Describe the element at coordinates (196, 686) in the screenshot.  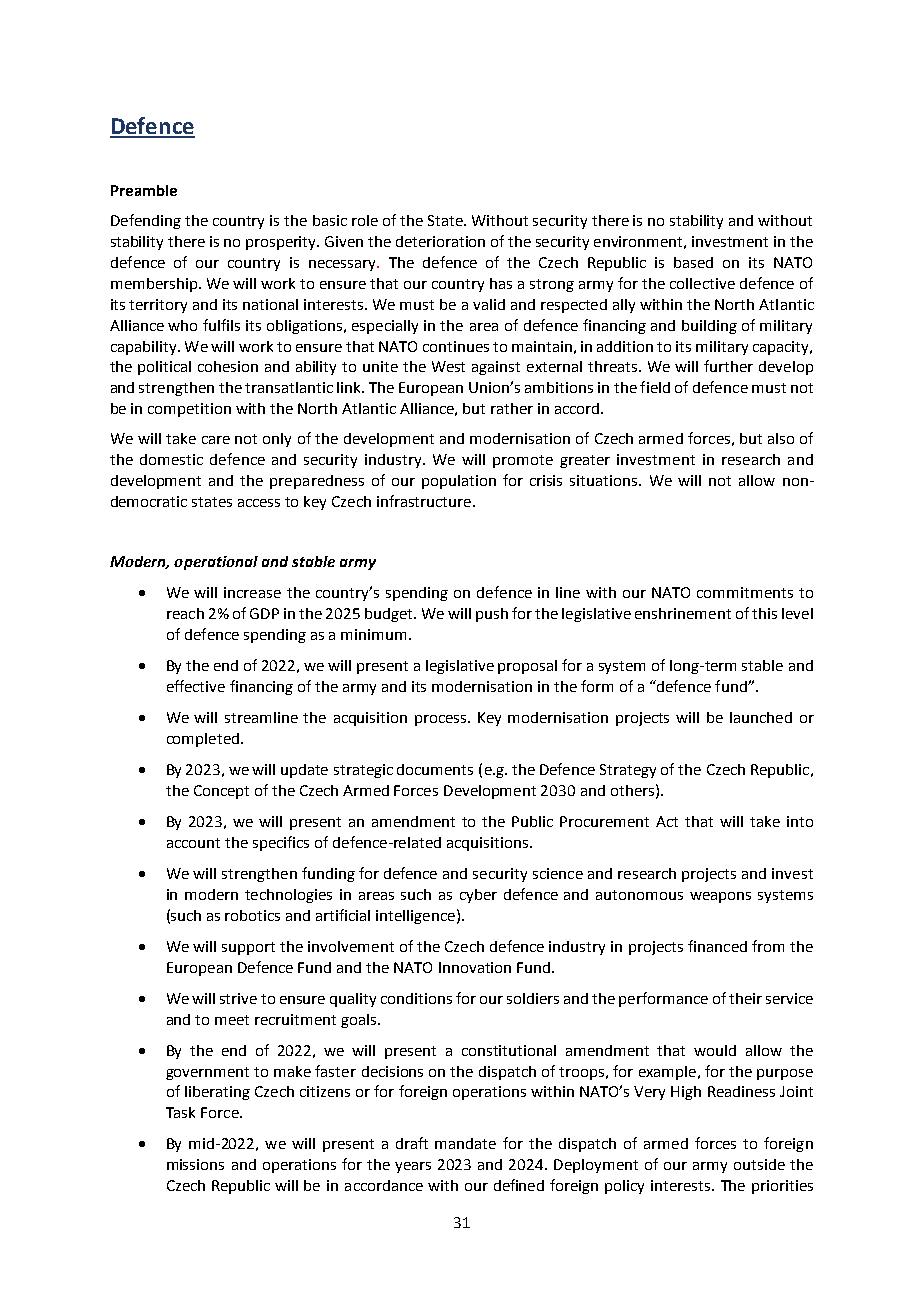
I see `effective` at that location.
